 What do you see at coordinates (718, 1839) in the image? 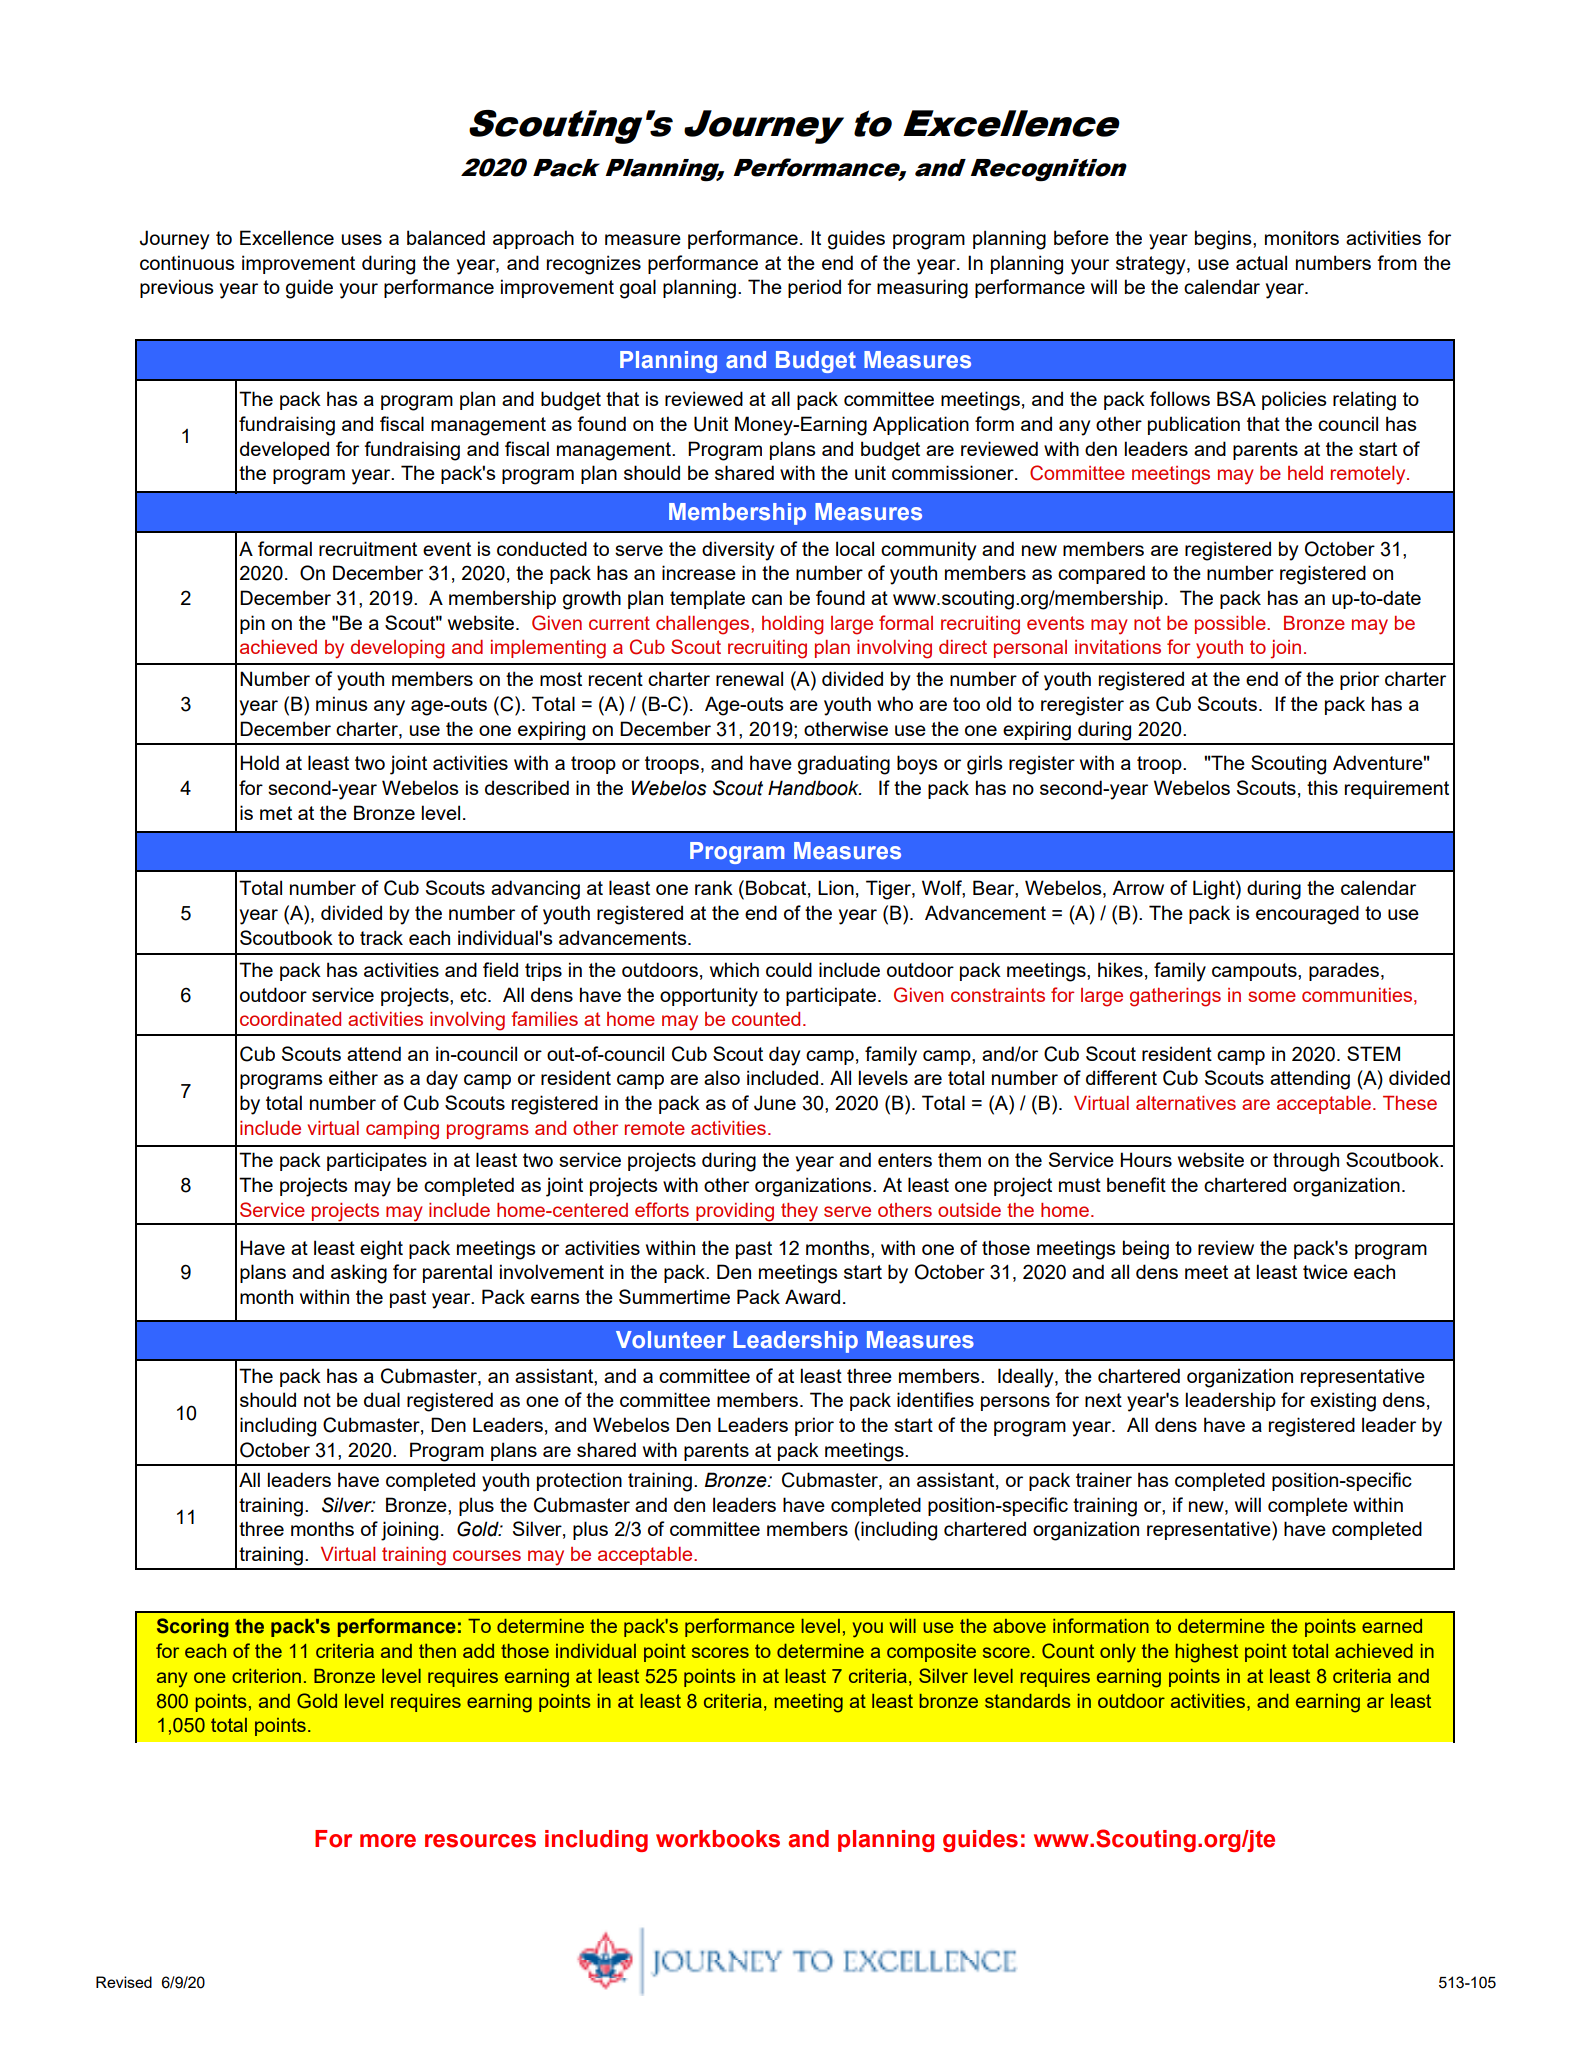
I see `workbooks` at bounding box center [718, 1839].
